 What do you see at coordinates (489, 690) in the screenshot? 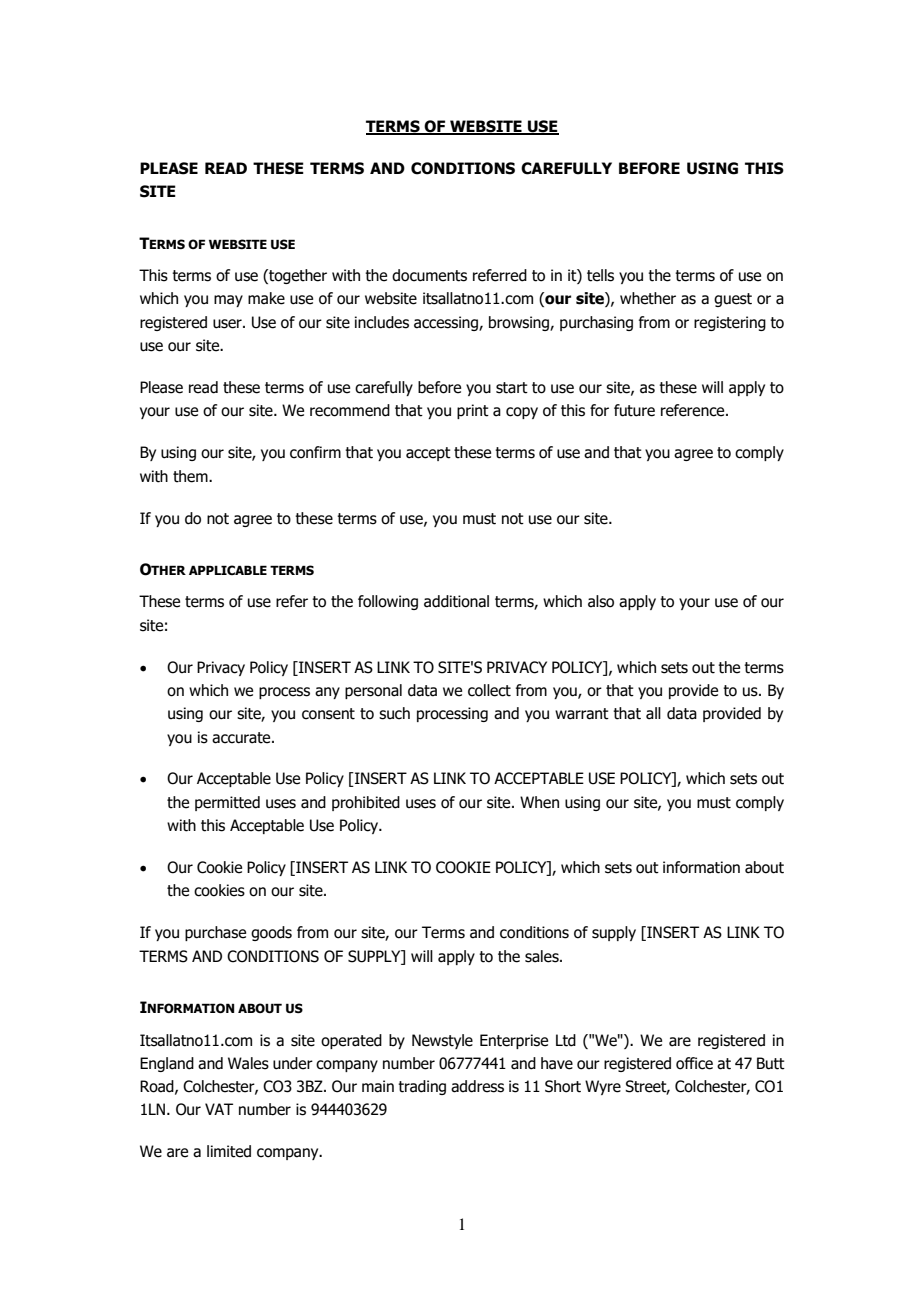
I see `collect` at bounding box center [489, 690].
